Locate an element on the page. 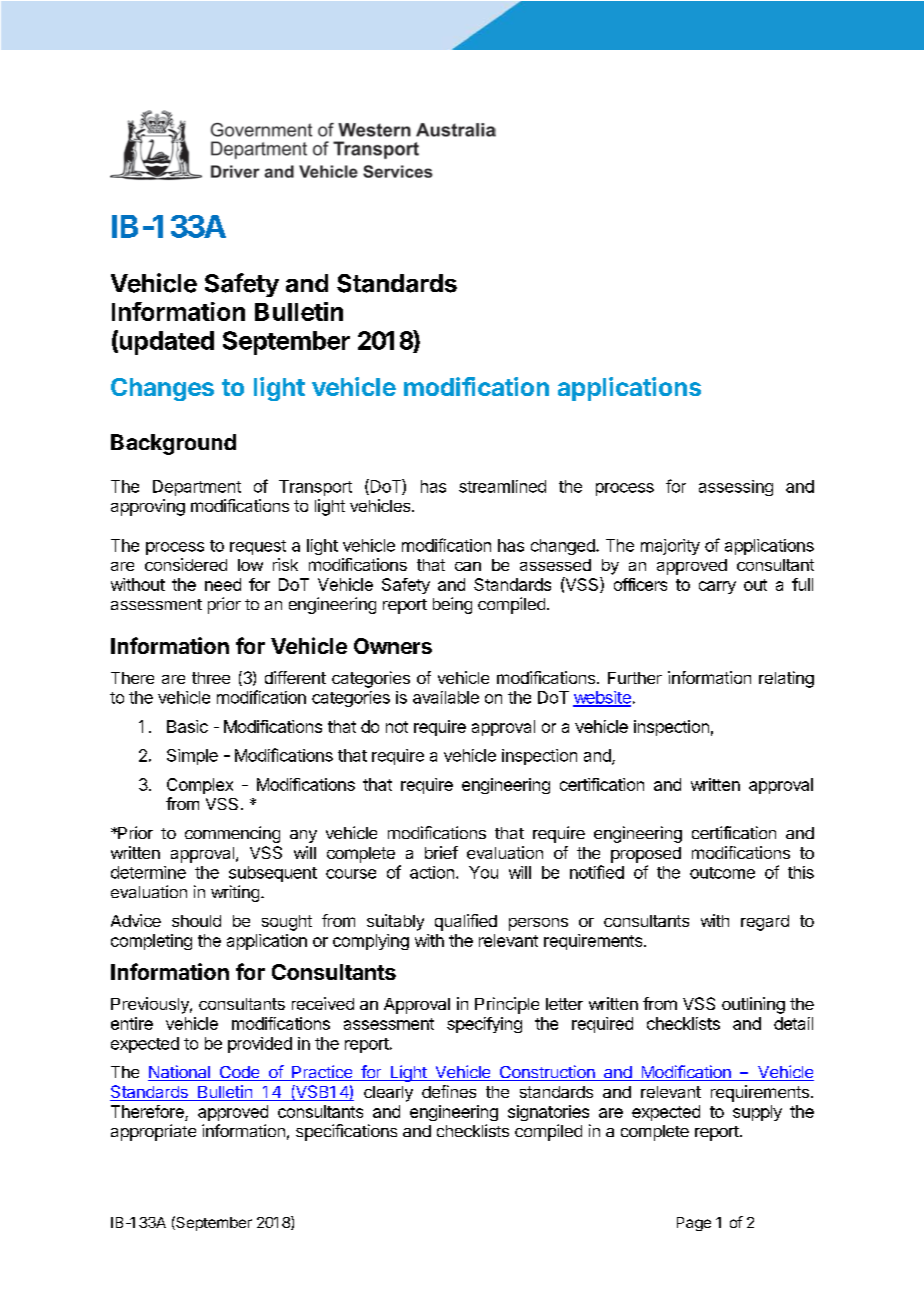  need is located at coordinates (223, 584).
